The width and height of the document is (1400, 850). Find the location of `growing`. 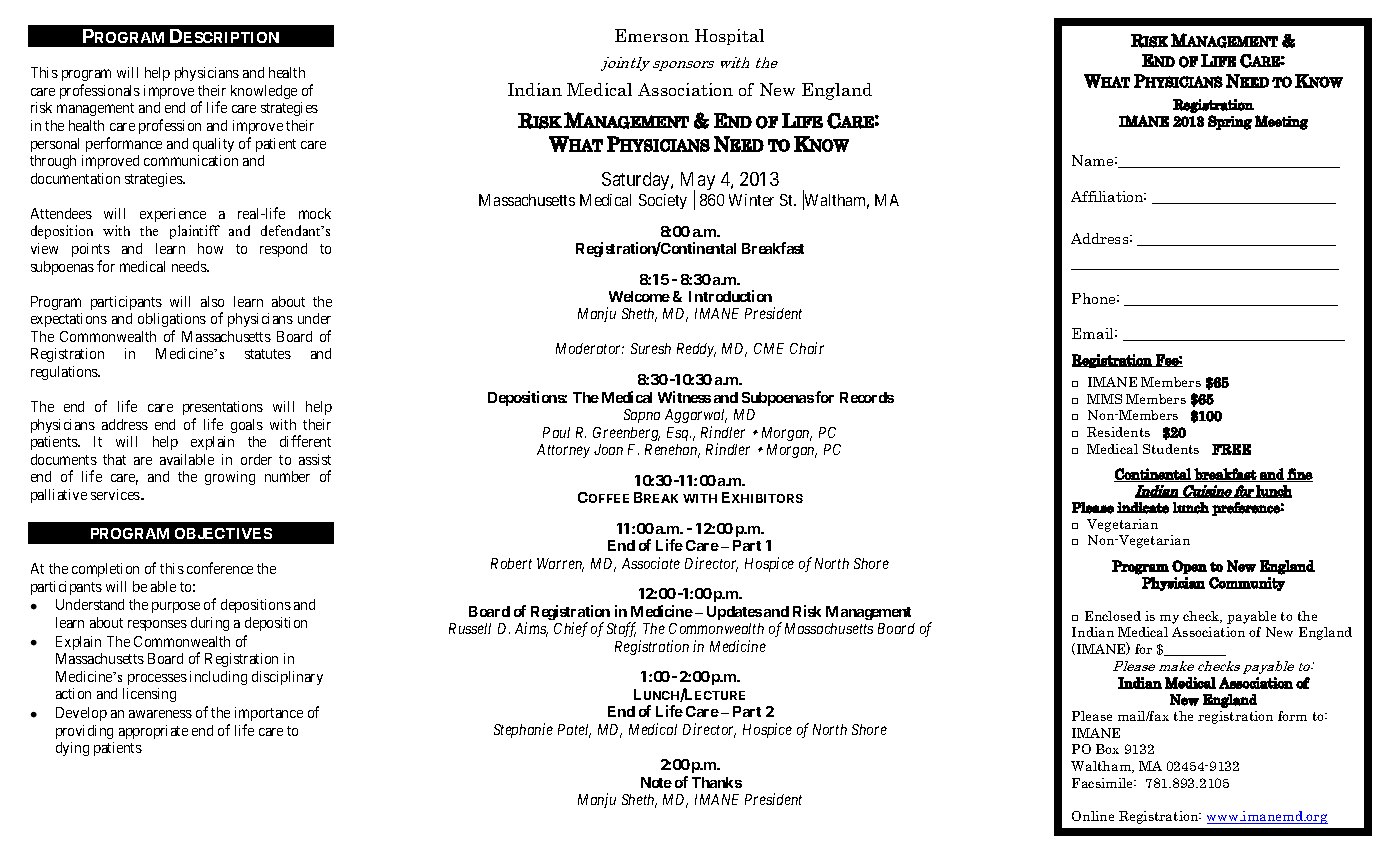

growing is located at coordinates (230, 478).
